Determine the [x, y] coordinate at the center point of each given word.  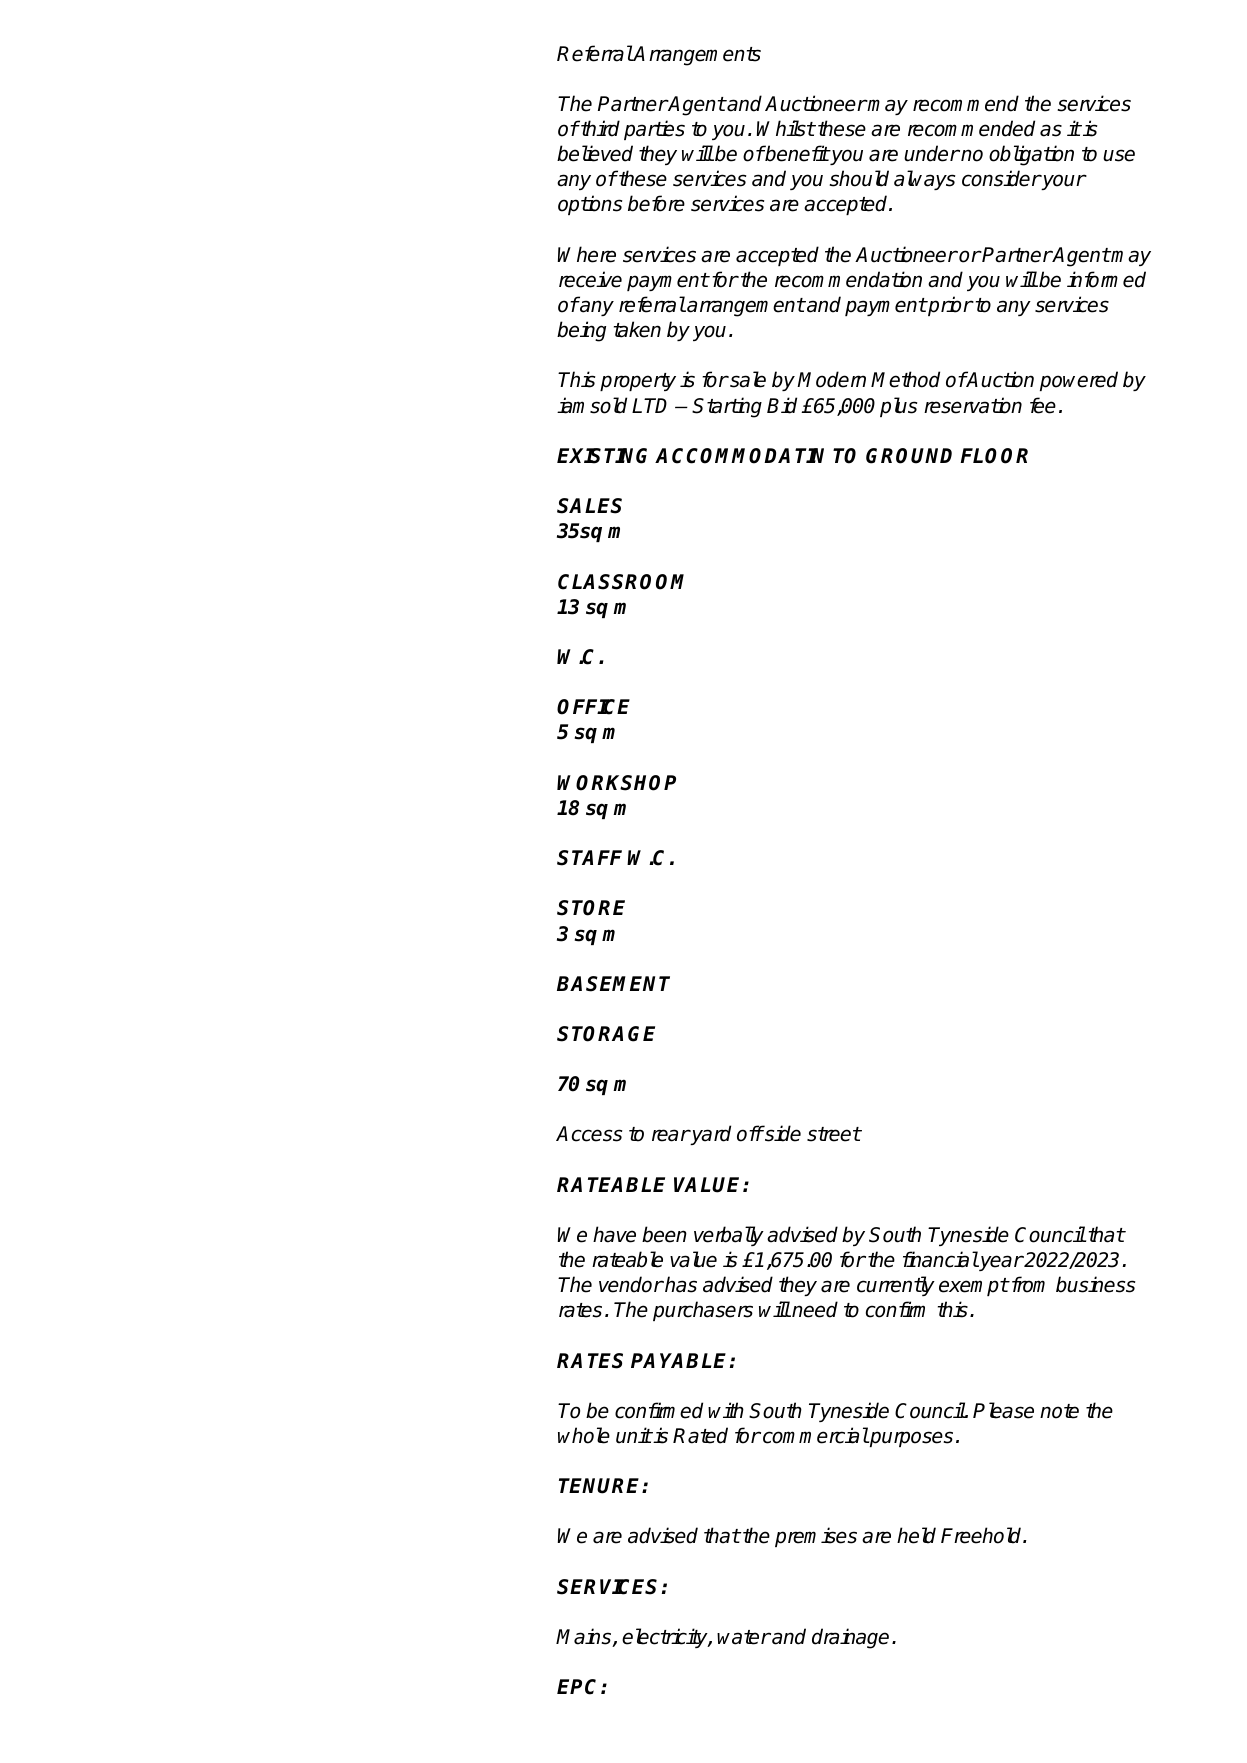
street [834, 1134]
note [1059, 1411]
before [656, 203]
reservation [973, 405]
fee [1043, 405]
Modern [831, 379]
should [859, 178]
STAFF [589, 858]
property [638, 382]
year [1000, 1263]
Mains [585, 1637]
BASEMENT [613, 984]
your [1063, 182]
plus [898, 407]
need [815, 1309]
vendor [631, 1284]
